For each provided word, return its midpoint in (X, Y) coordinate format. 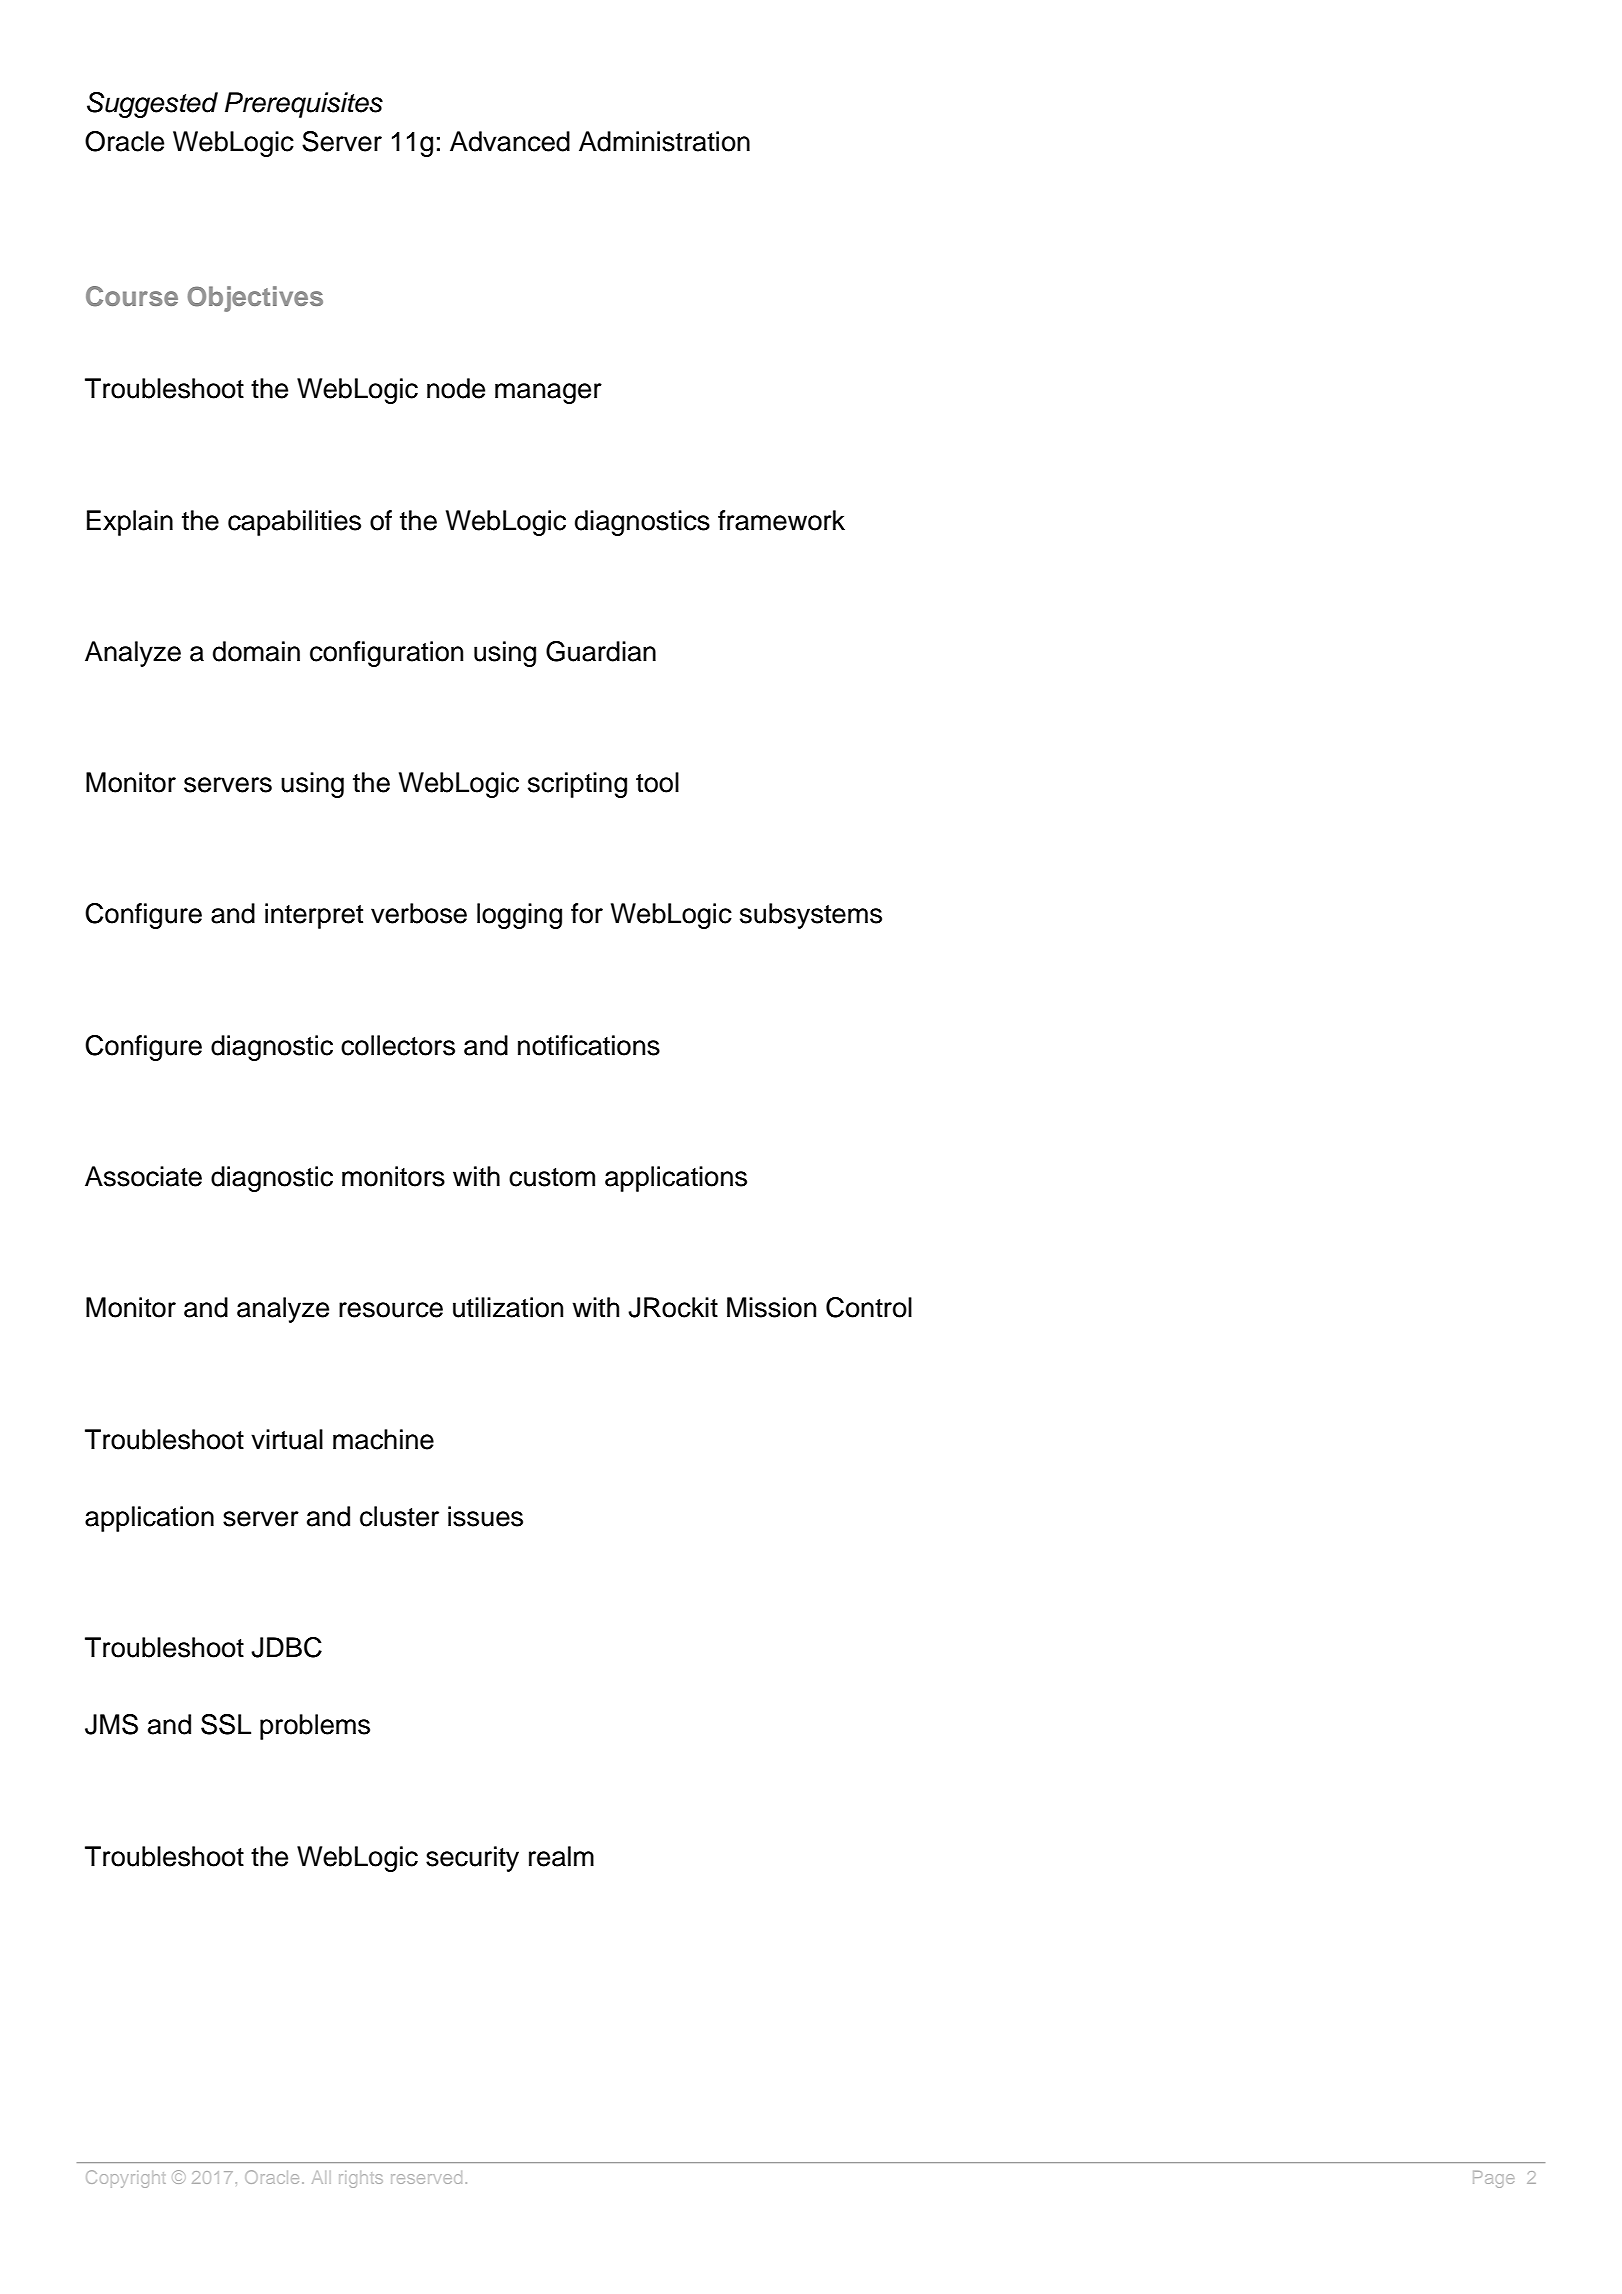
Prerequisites (304, 105)
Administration (664, 141)
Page (1493, 2179)
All (319, 2177)
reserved (426, 2177)
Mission (771, 1307)
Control (869, 1307)
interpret (314, 916)
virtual (287, 1439)
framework (781, 520)
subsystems (811, 916)
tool (657, 782)
